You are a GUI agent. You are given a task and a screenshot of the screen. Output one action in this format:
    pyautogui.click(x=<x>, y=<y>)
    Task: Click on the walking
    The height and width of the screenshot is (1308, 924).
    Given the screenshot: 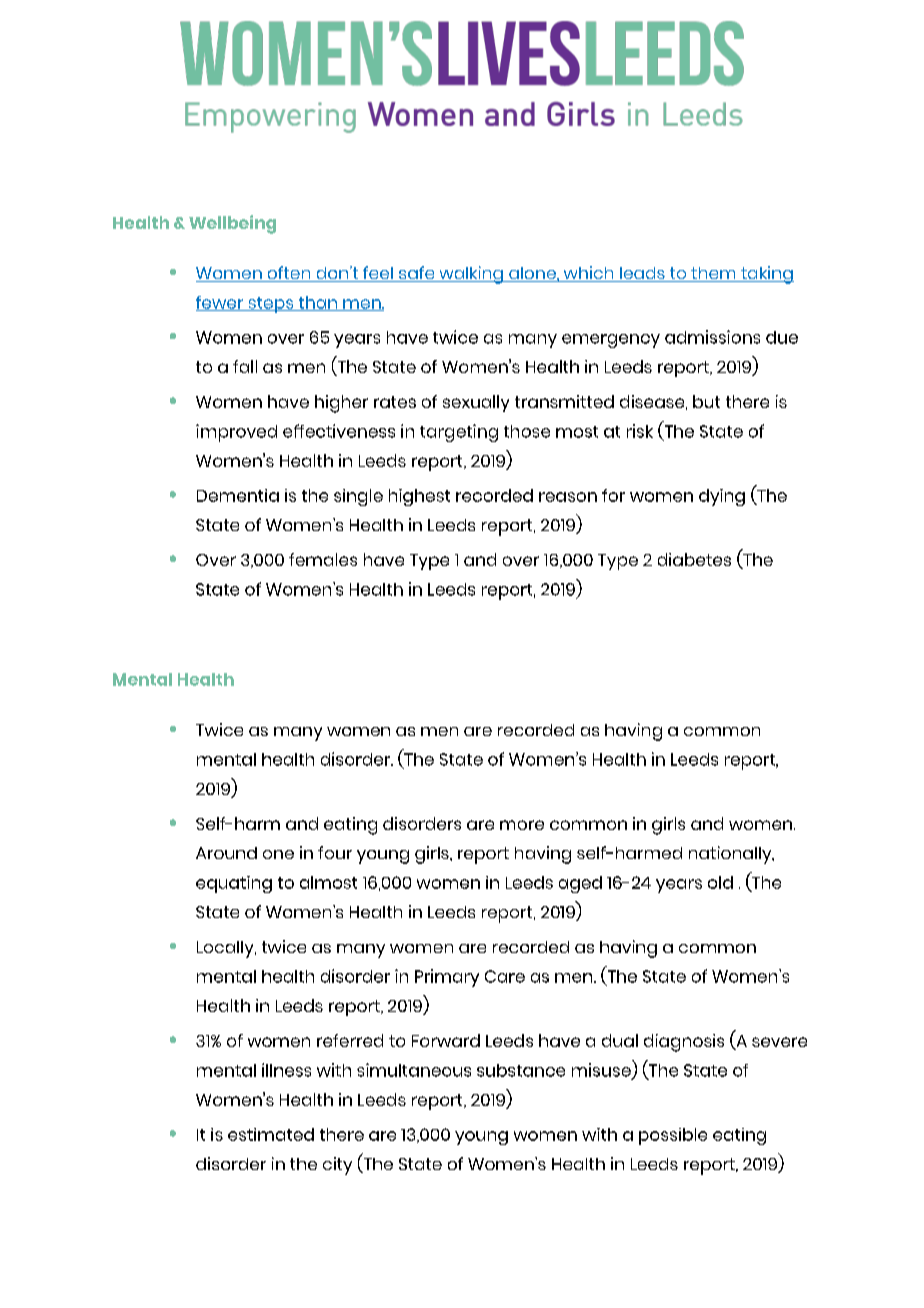 What is the action you would take?
    pyautogui.click(x=471, y=275)
